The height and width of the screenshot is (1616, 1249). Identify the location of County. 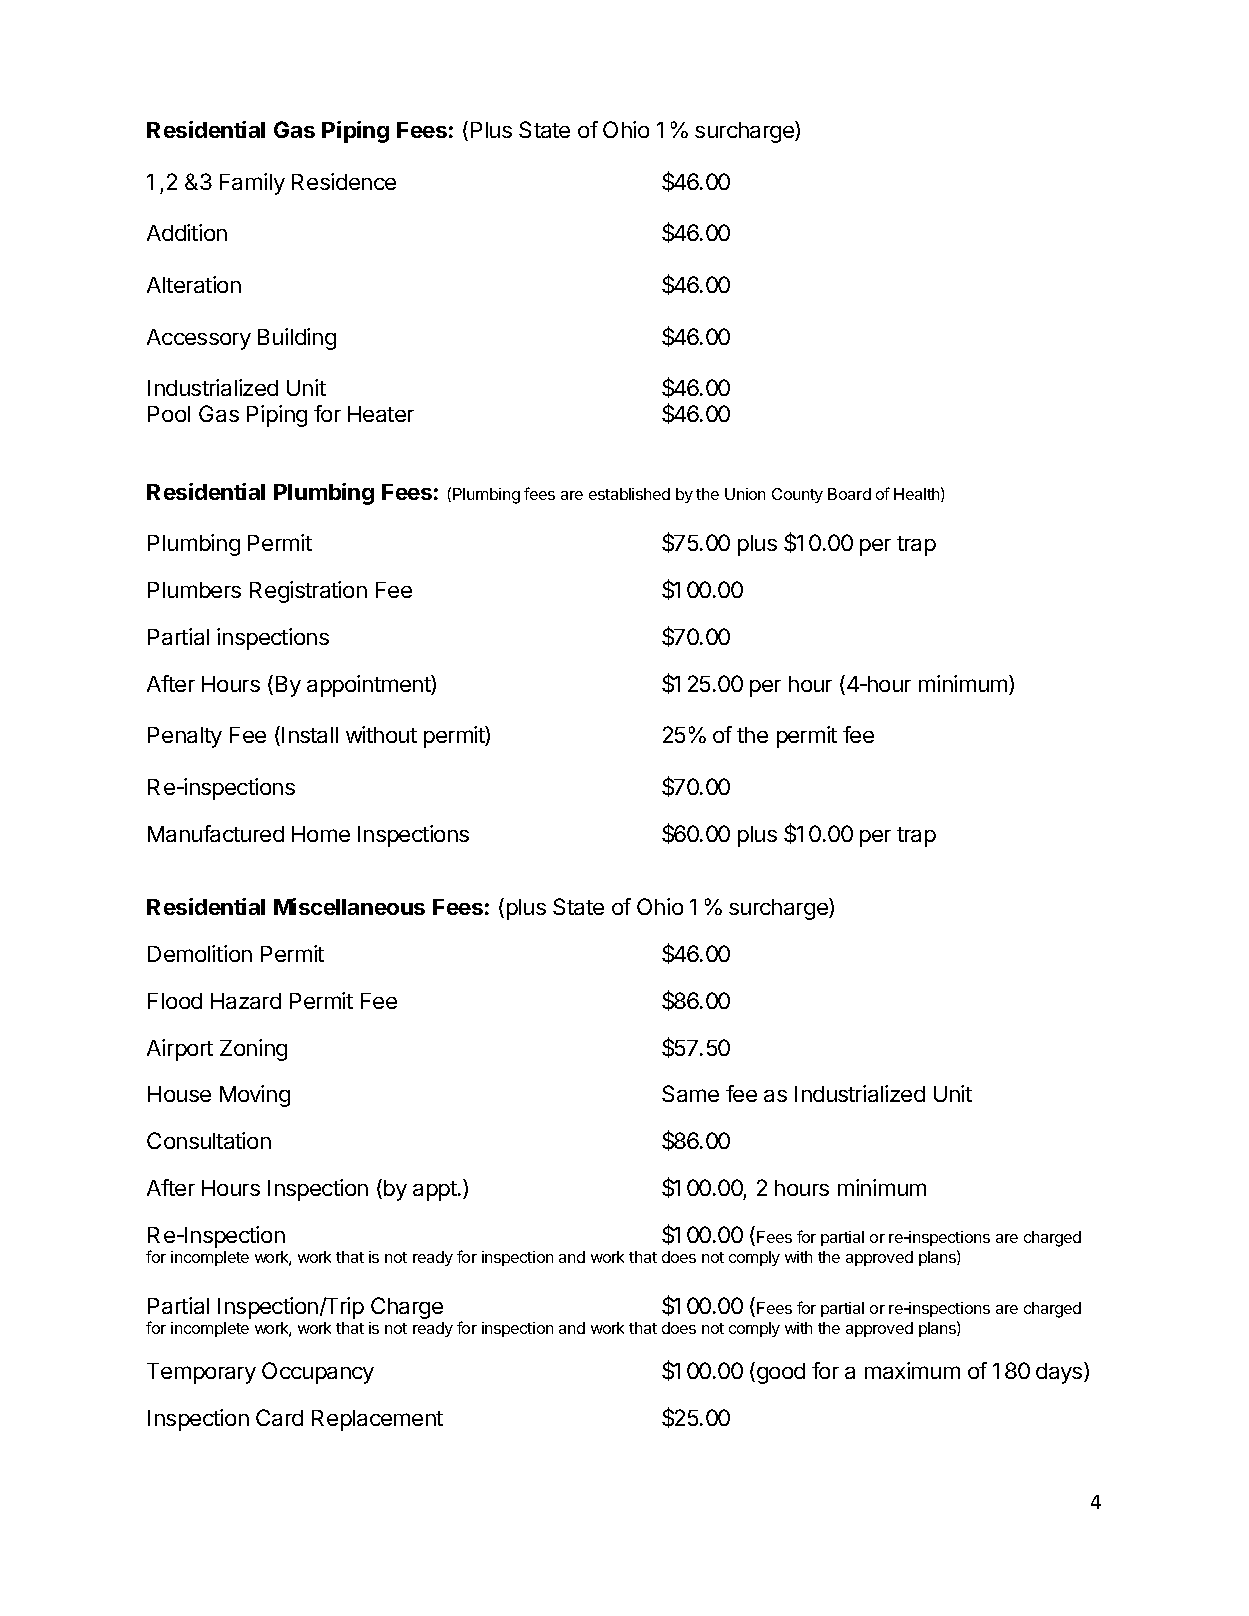
(797, 495).
